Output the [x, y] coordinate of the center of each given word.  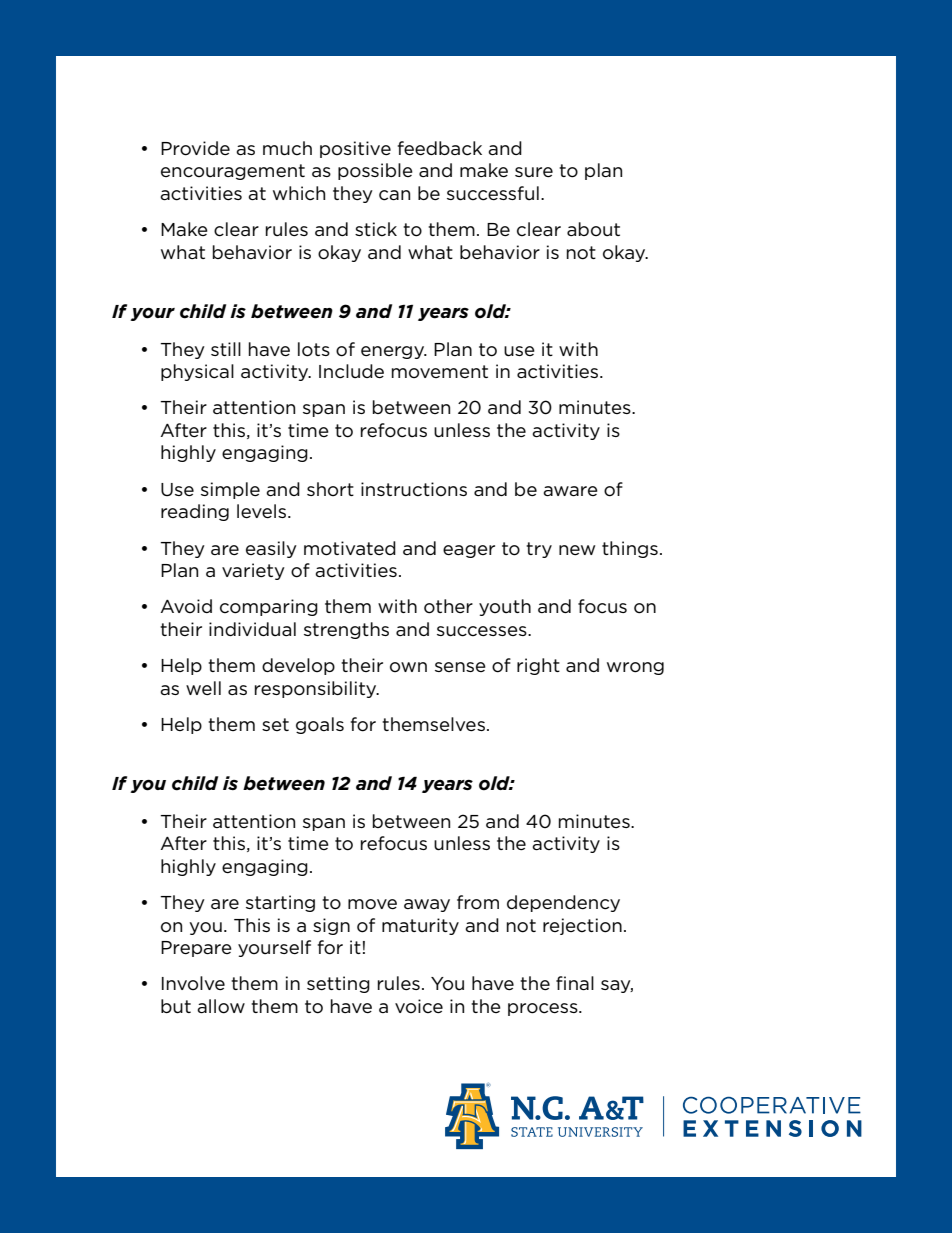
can [394, 195]
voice [419, 1006]
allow [221, 1006]
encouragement [233, 172]
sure [534, 172]
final [575, 983]
